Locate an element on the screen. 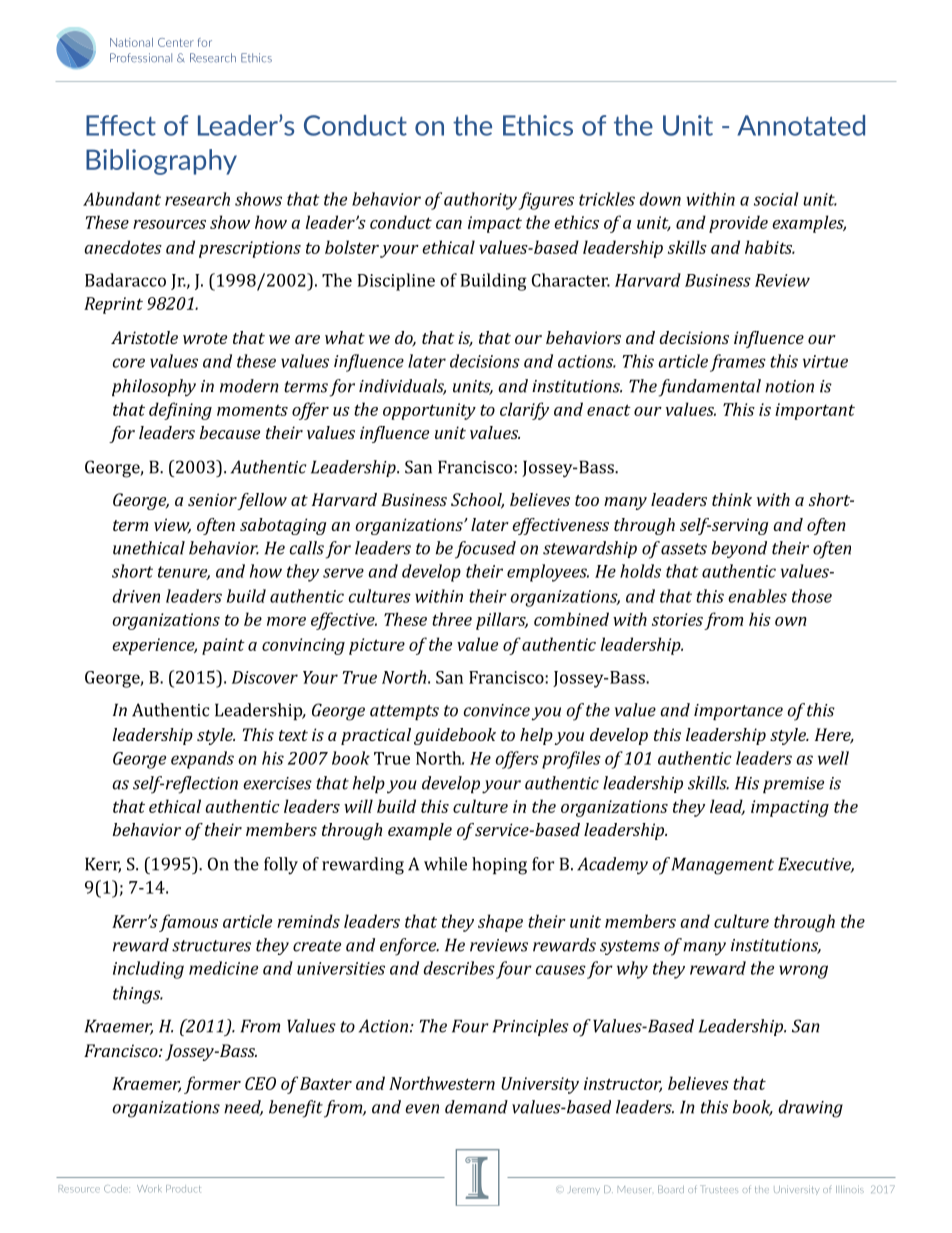  paint is located at coordinates (223, 646).
